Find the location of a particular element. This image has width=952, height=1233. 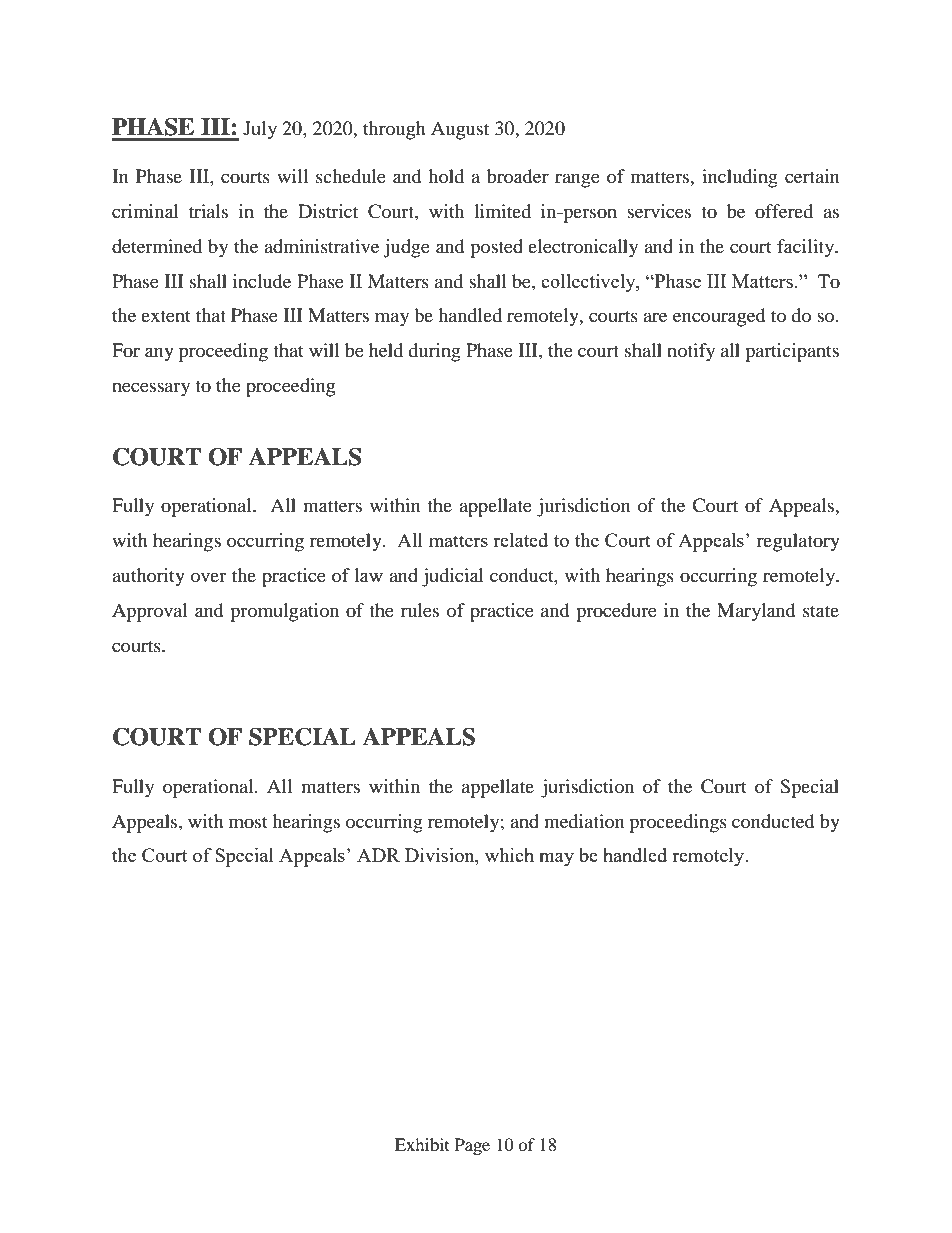

which is located at coordinates (509, 855).
